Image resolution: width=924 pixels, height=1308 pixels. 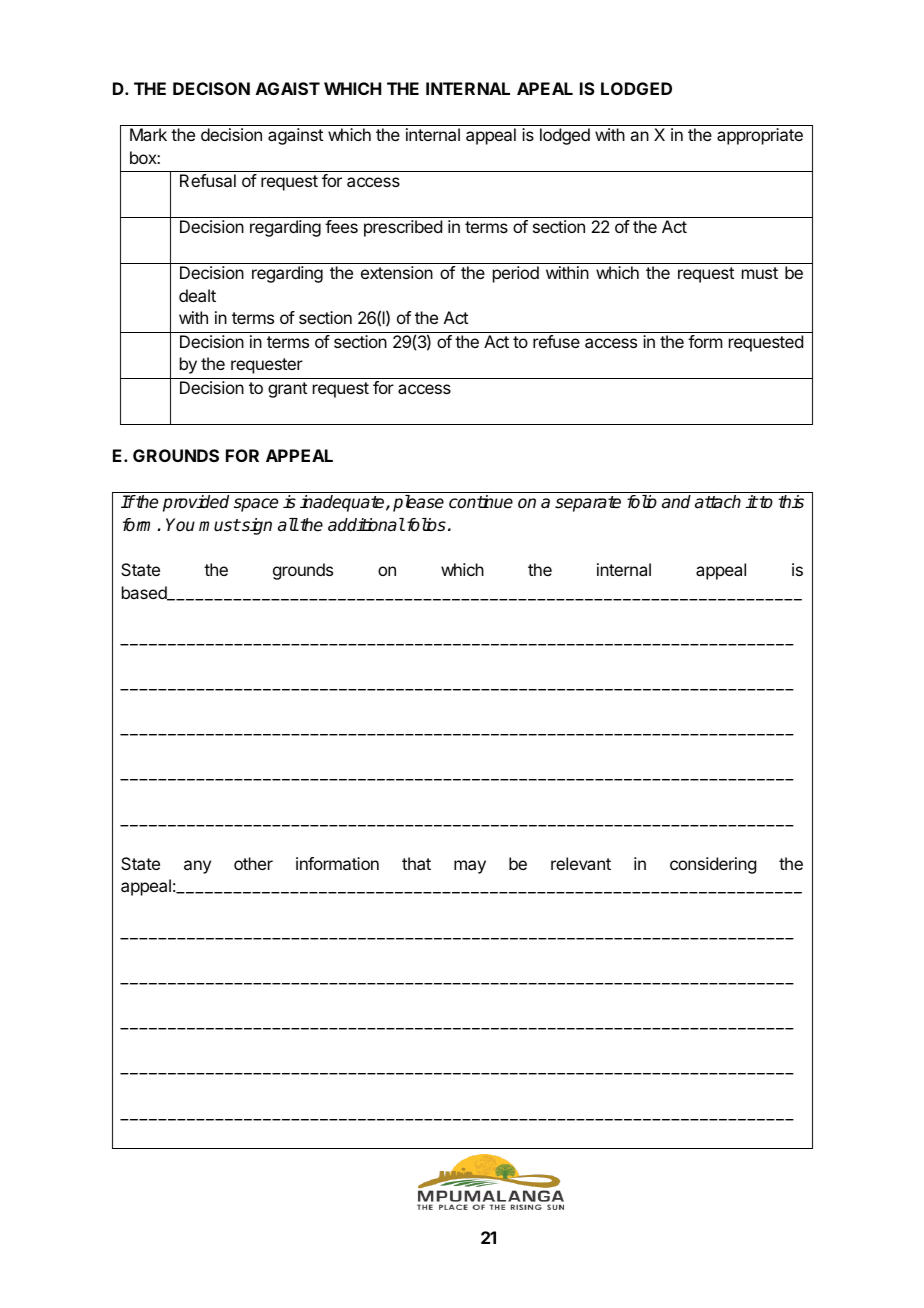 I want to click on may, so click(x=470, y=867).
